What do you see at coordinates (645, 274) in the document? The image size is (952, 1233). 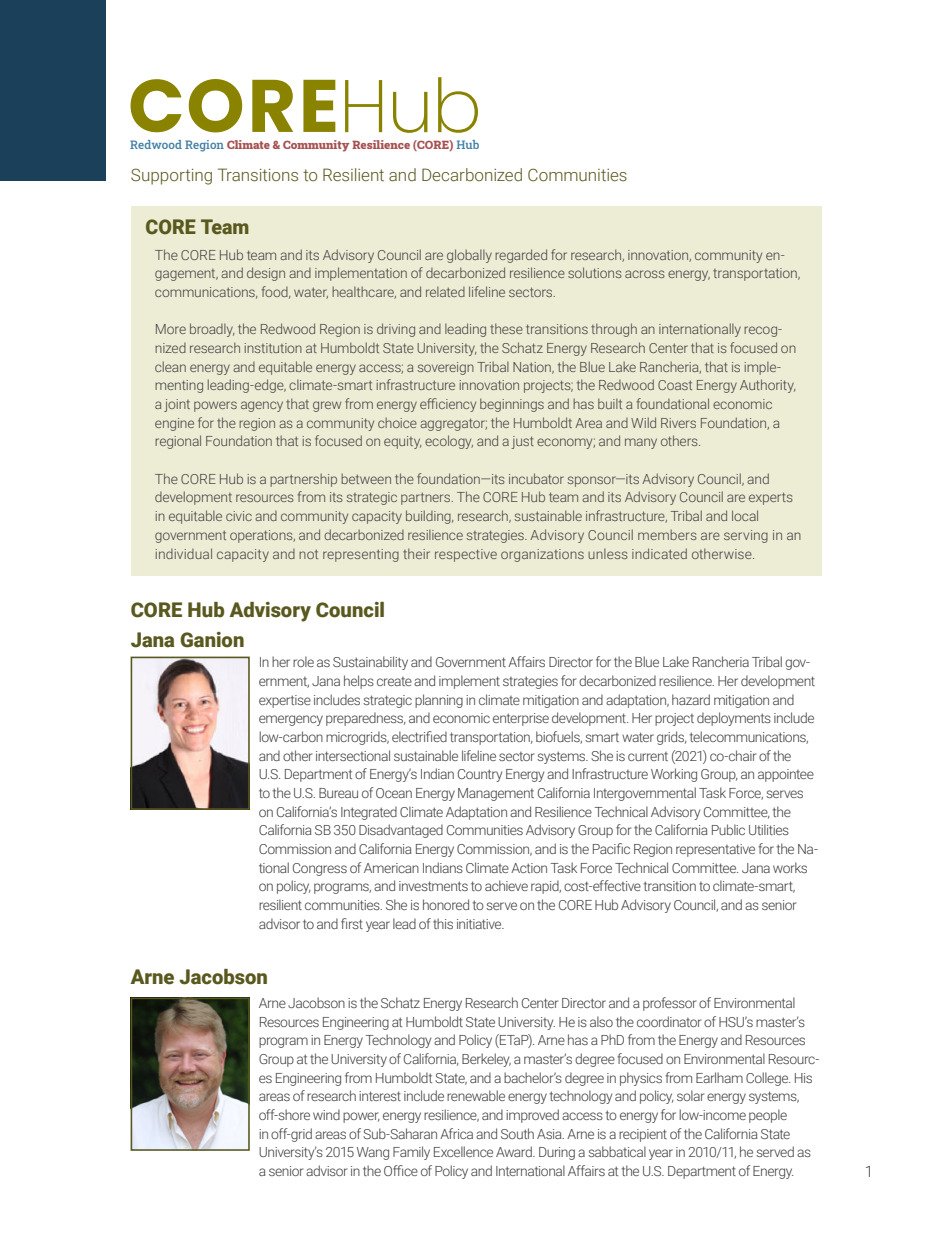 I see `across` at bounding box center [645, 274].
